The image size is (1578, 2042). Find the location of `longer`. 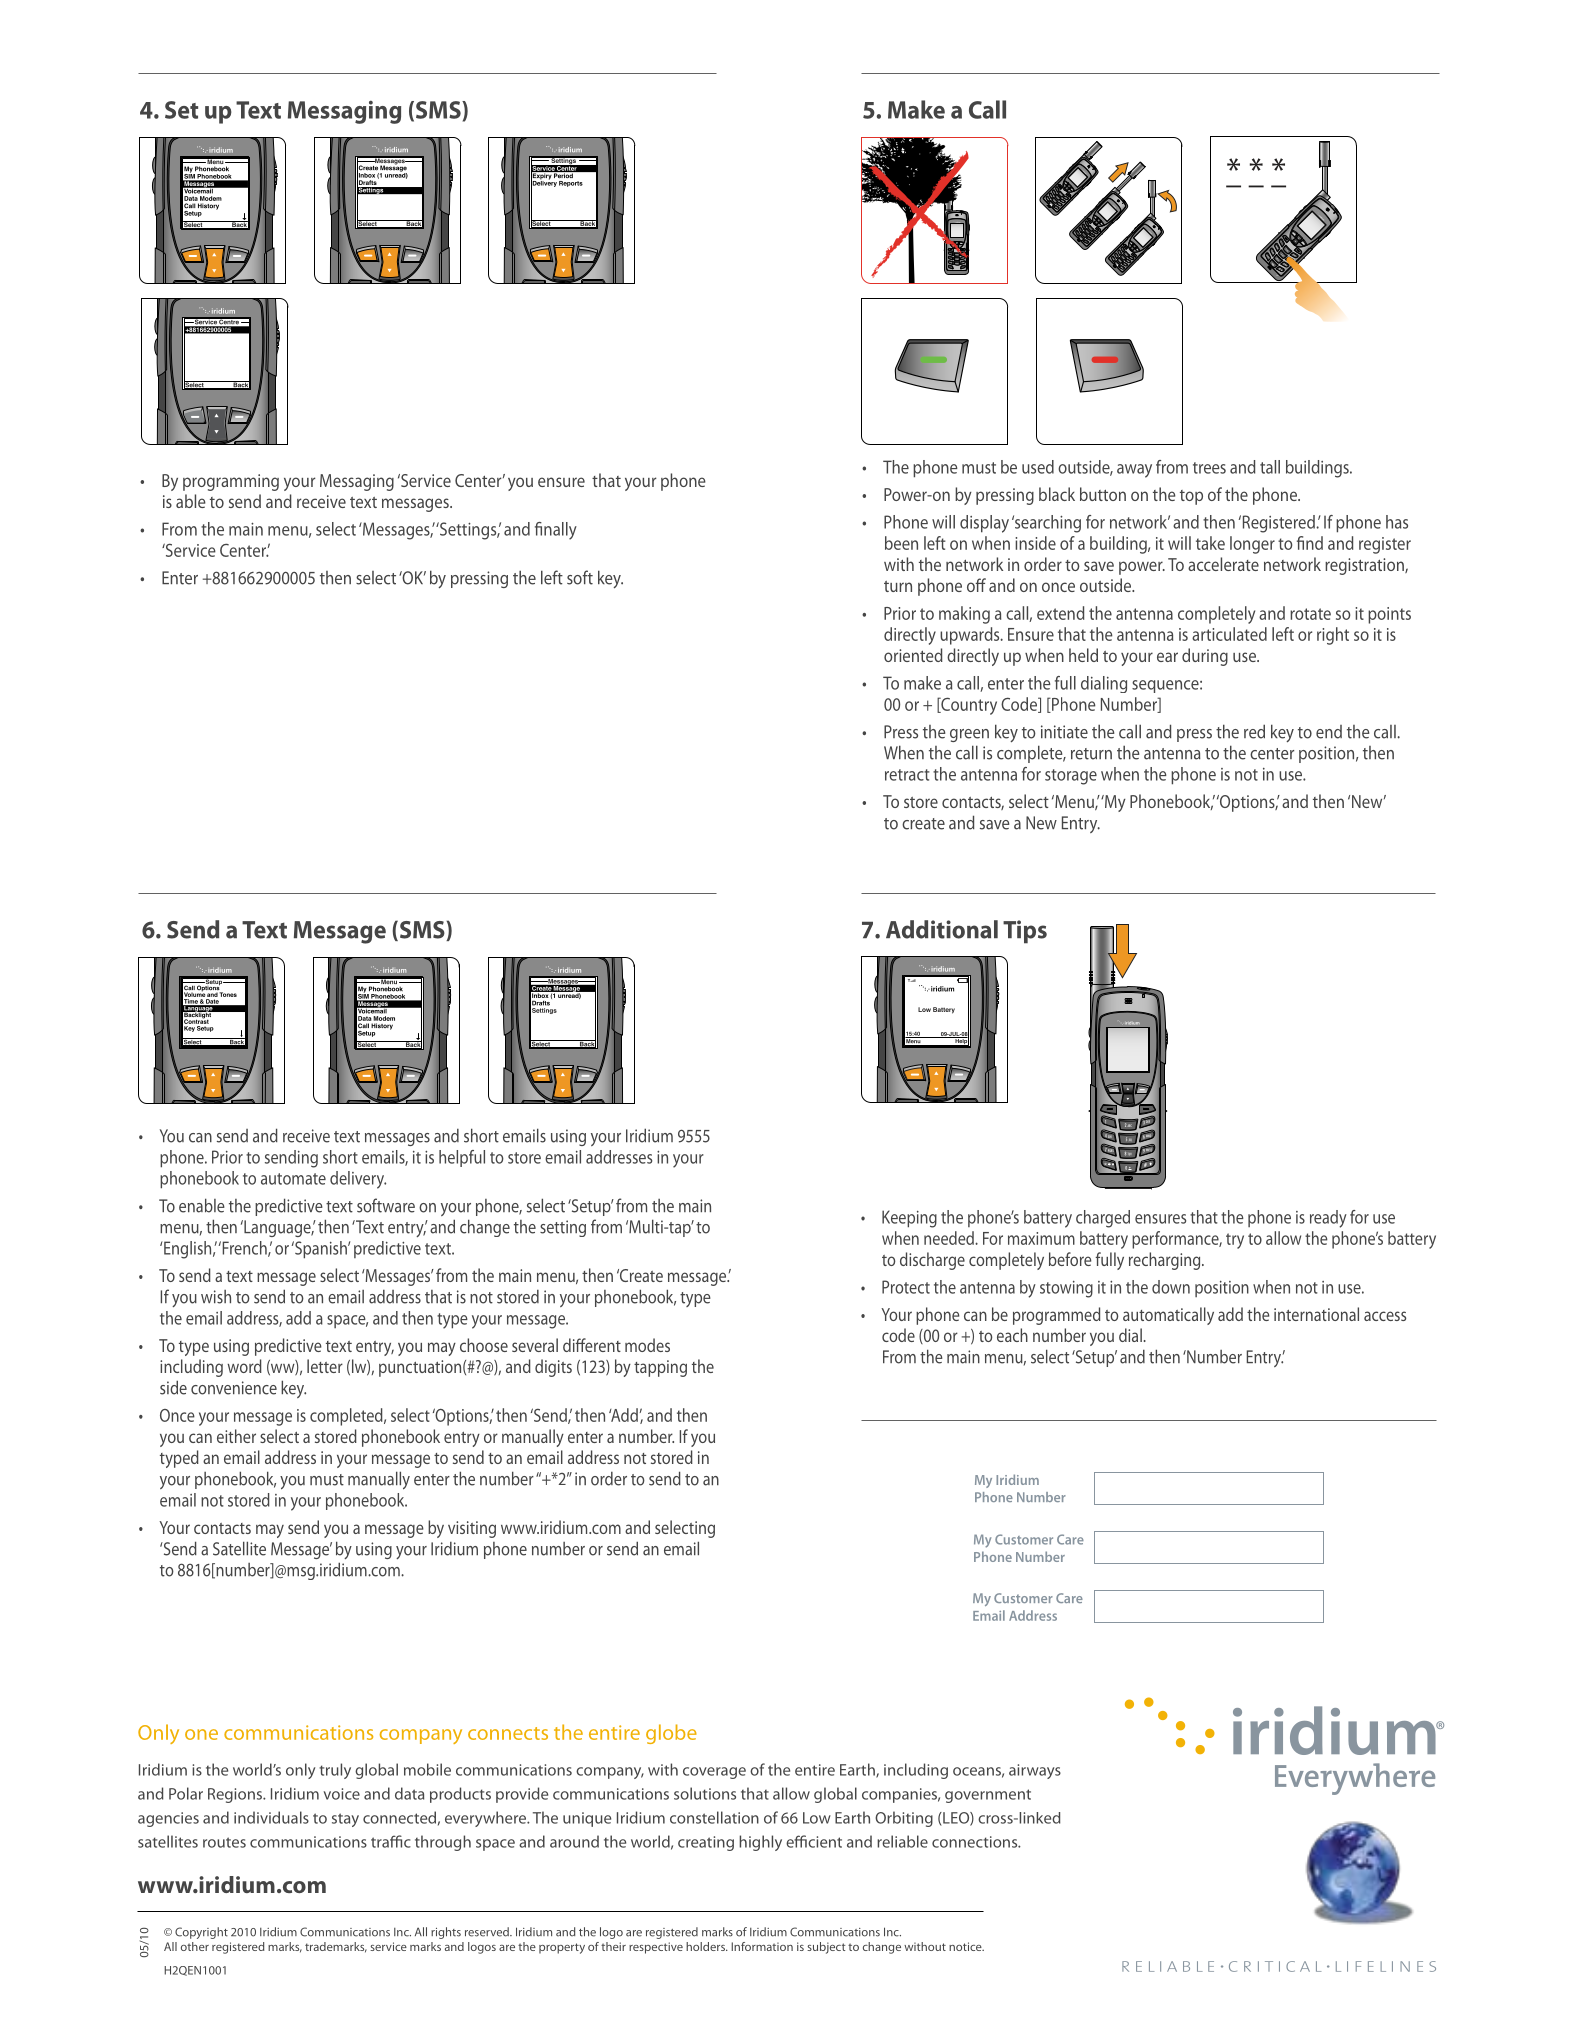

longer is located at coordinates (1252, 545).
